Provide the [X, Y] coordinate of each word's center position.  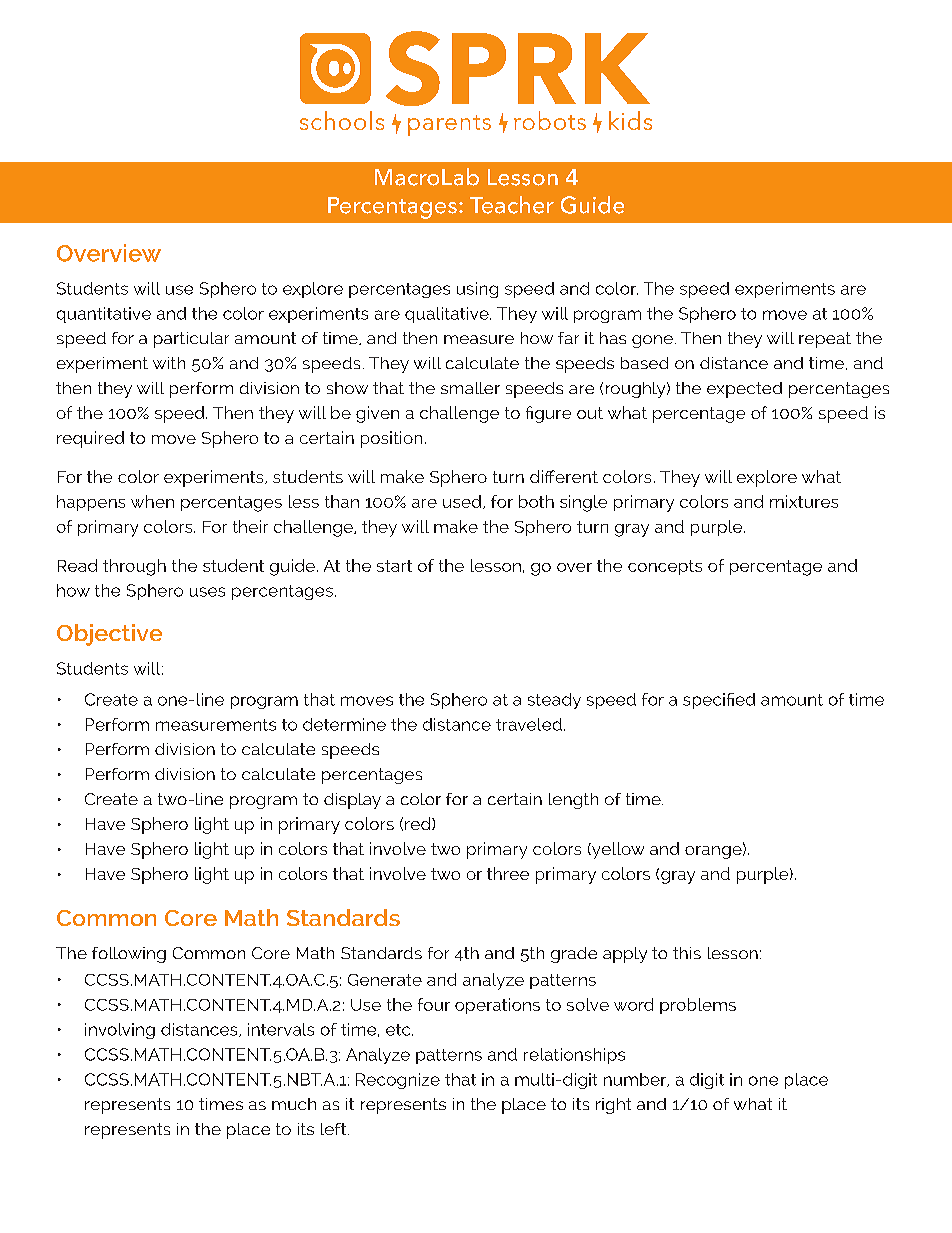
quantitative [104, 315]
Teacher [512, 205]
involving [120, 1031]
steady [554, 701]
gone [652, 341]
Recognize [398, 1081]
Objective [109, 635]
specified [719, 701]
